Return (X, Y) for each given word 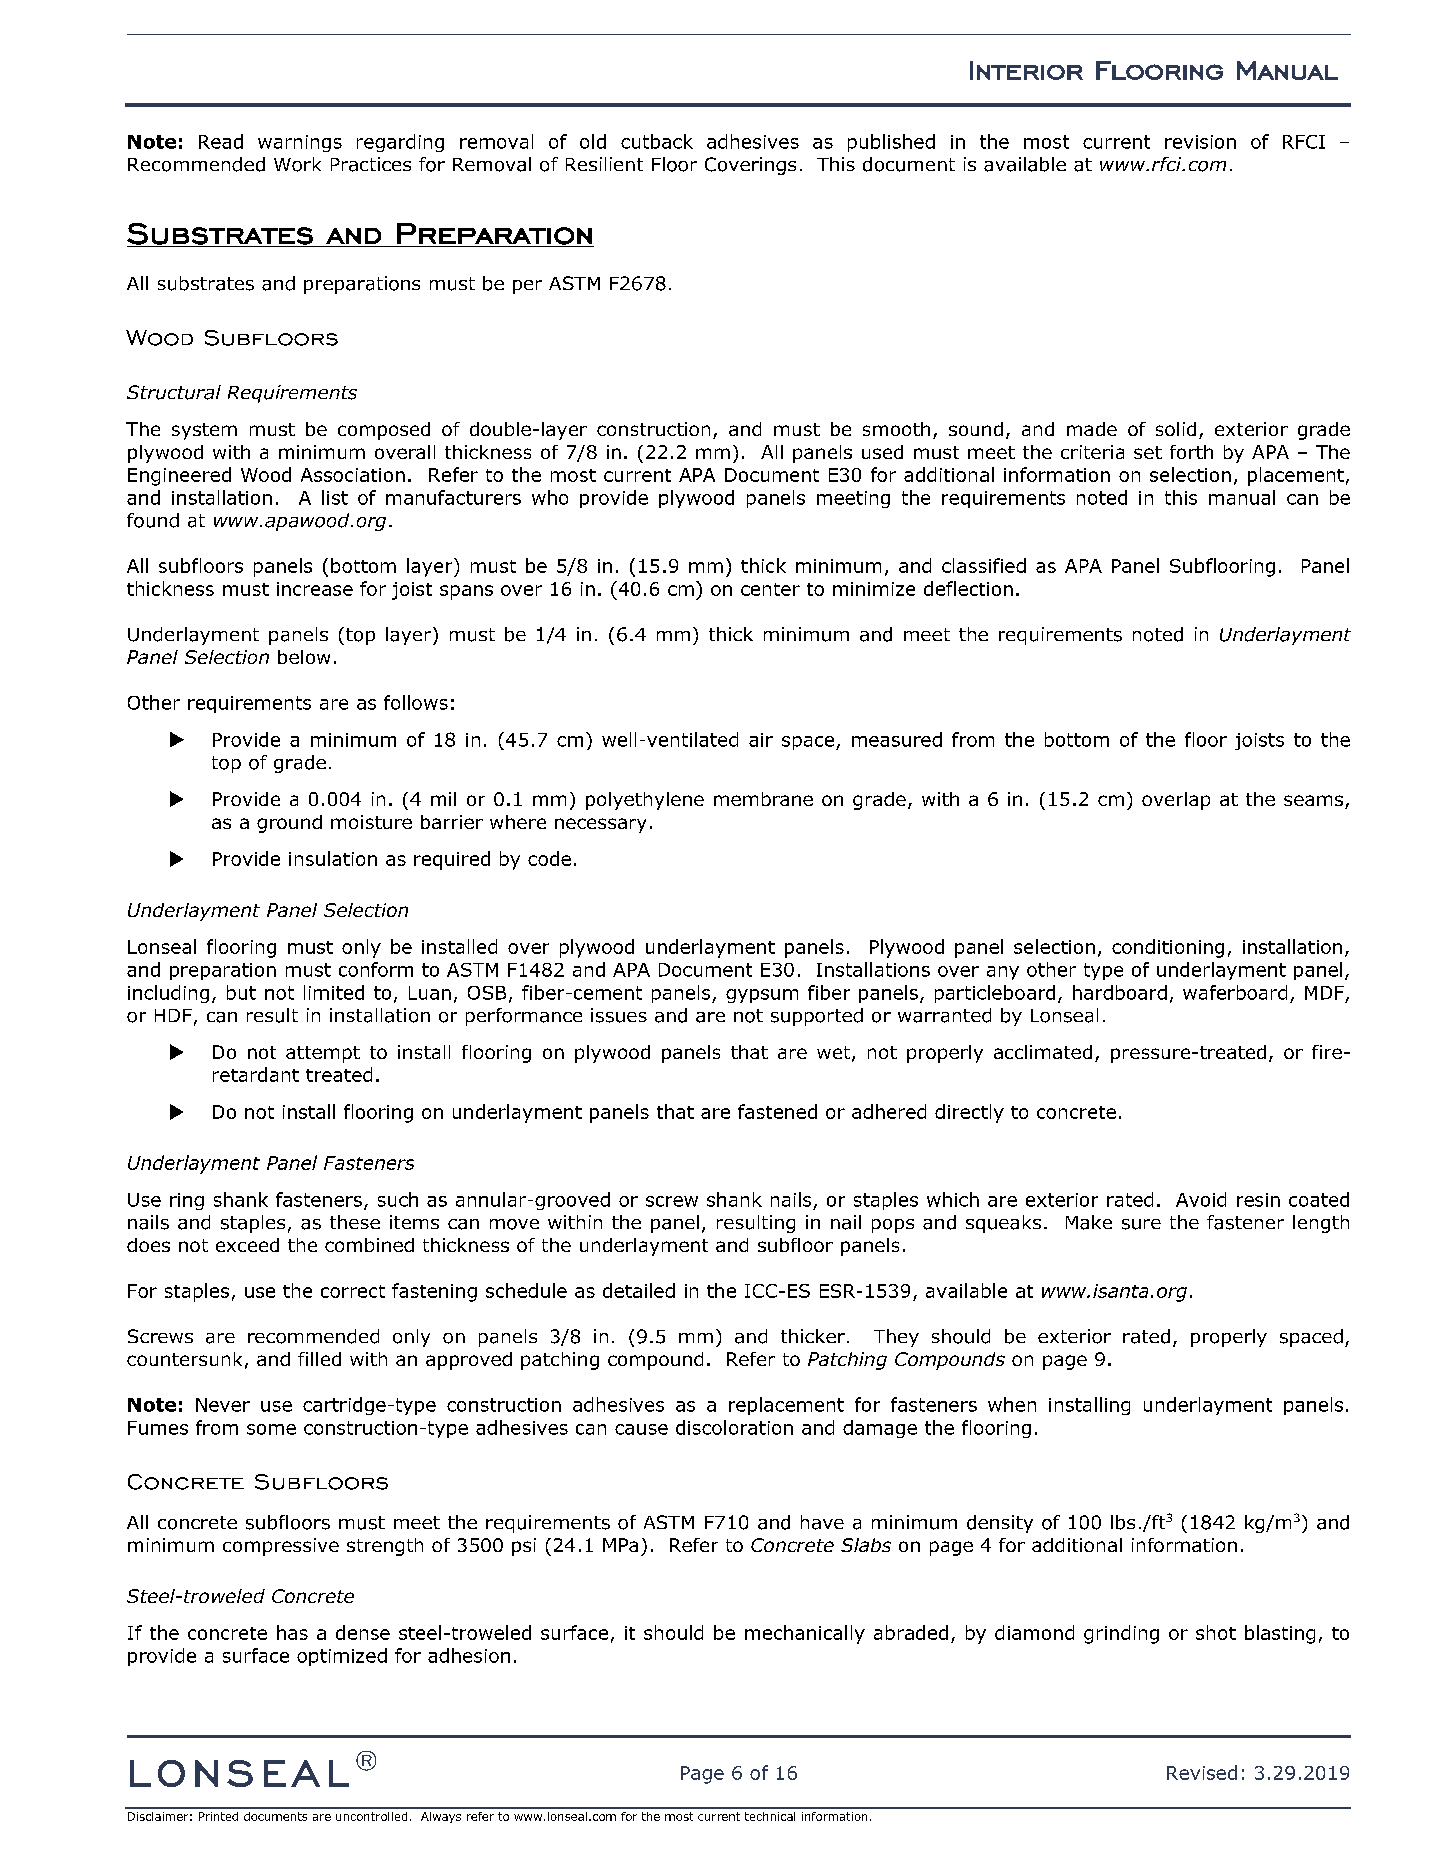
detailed (639, 1290)
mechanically (805, 1634)
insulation (333, 858)
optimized (342, 1657)
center (770, 589)
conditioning (1168, 948)
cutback (657, 141)
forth (1191, 452)
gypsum (762, 996)
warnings (300, 143)
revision (1200, 142)
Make (1089, 1222)
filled (319, 1359)
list (335, 497)
